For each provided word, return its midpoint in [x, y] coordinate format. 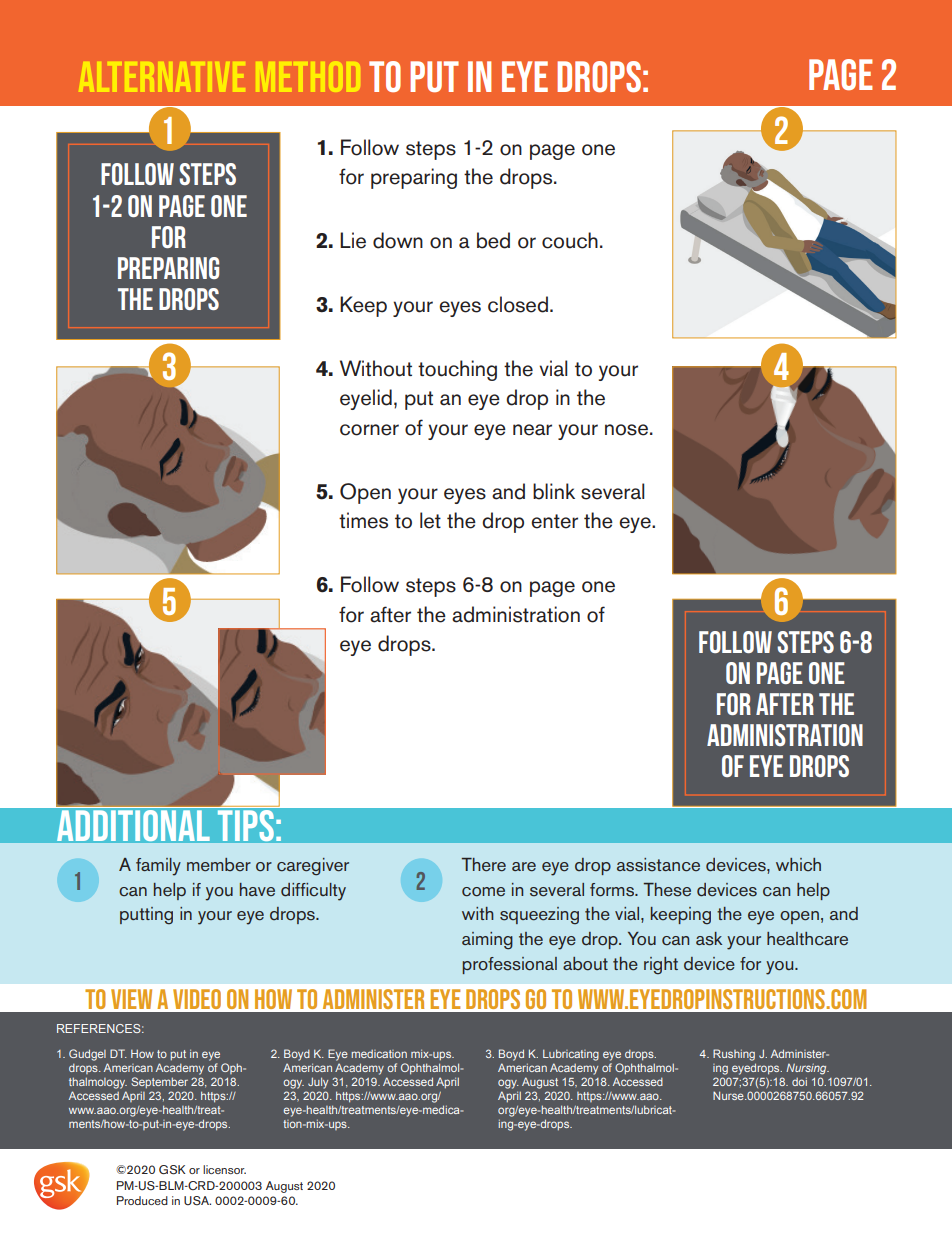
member [219, 865]
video [197, 999]
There [483, 865]
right [661, 966]
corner [369, 430]
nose [626, 430]
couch [570, 240]
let [430, 520]
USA [197, 1201]
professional [509, 965]
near [532, 430]
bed [493, 240]
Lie [353, 240]
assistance [658, 865]
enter [554, 521]
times [363, 520]
